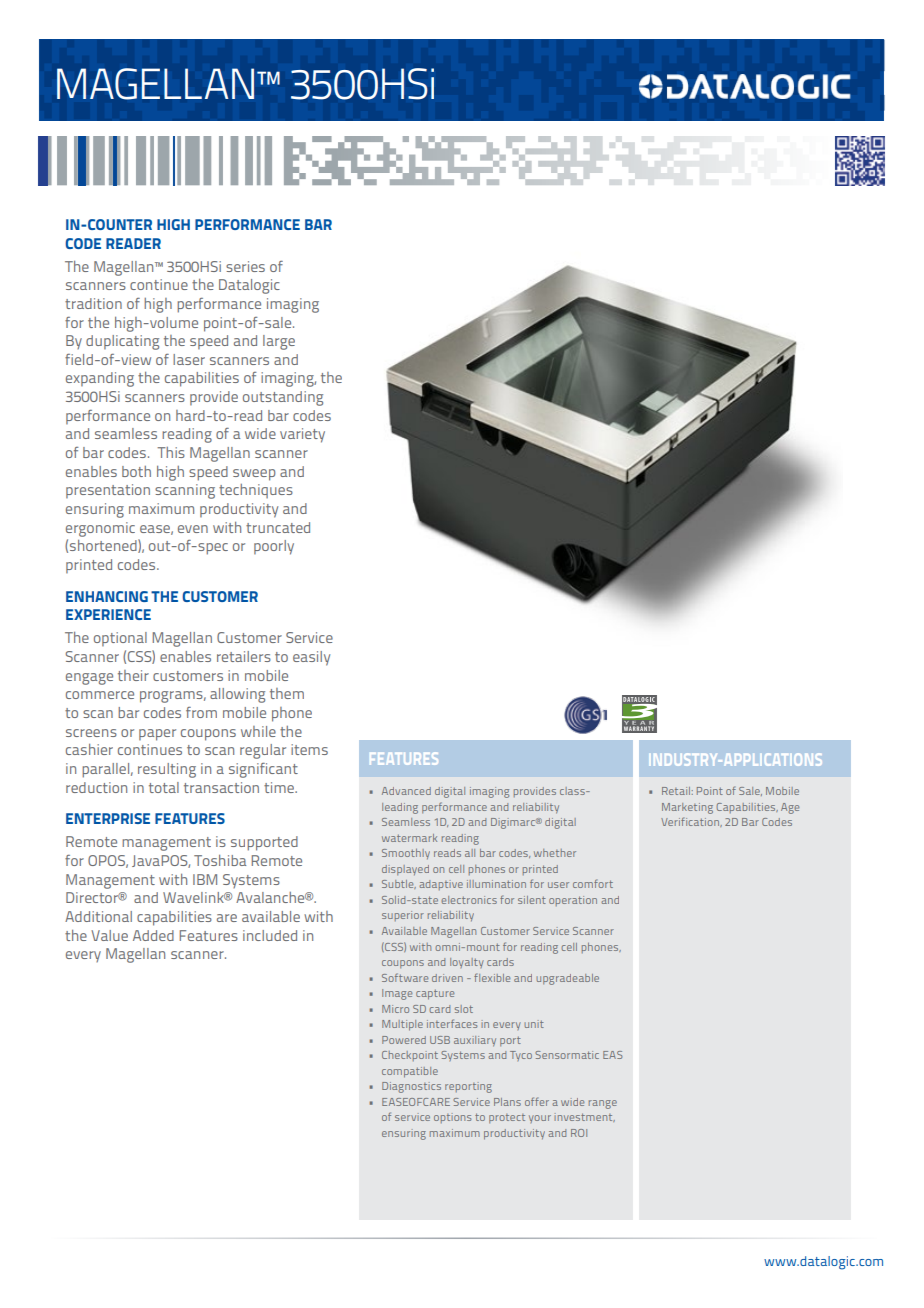 This image has width=924, height=1308. Describe the element at coordinates (153, 935) in the image. I see `Added` at that location.
